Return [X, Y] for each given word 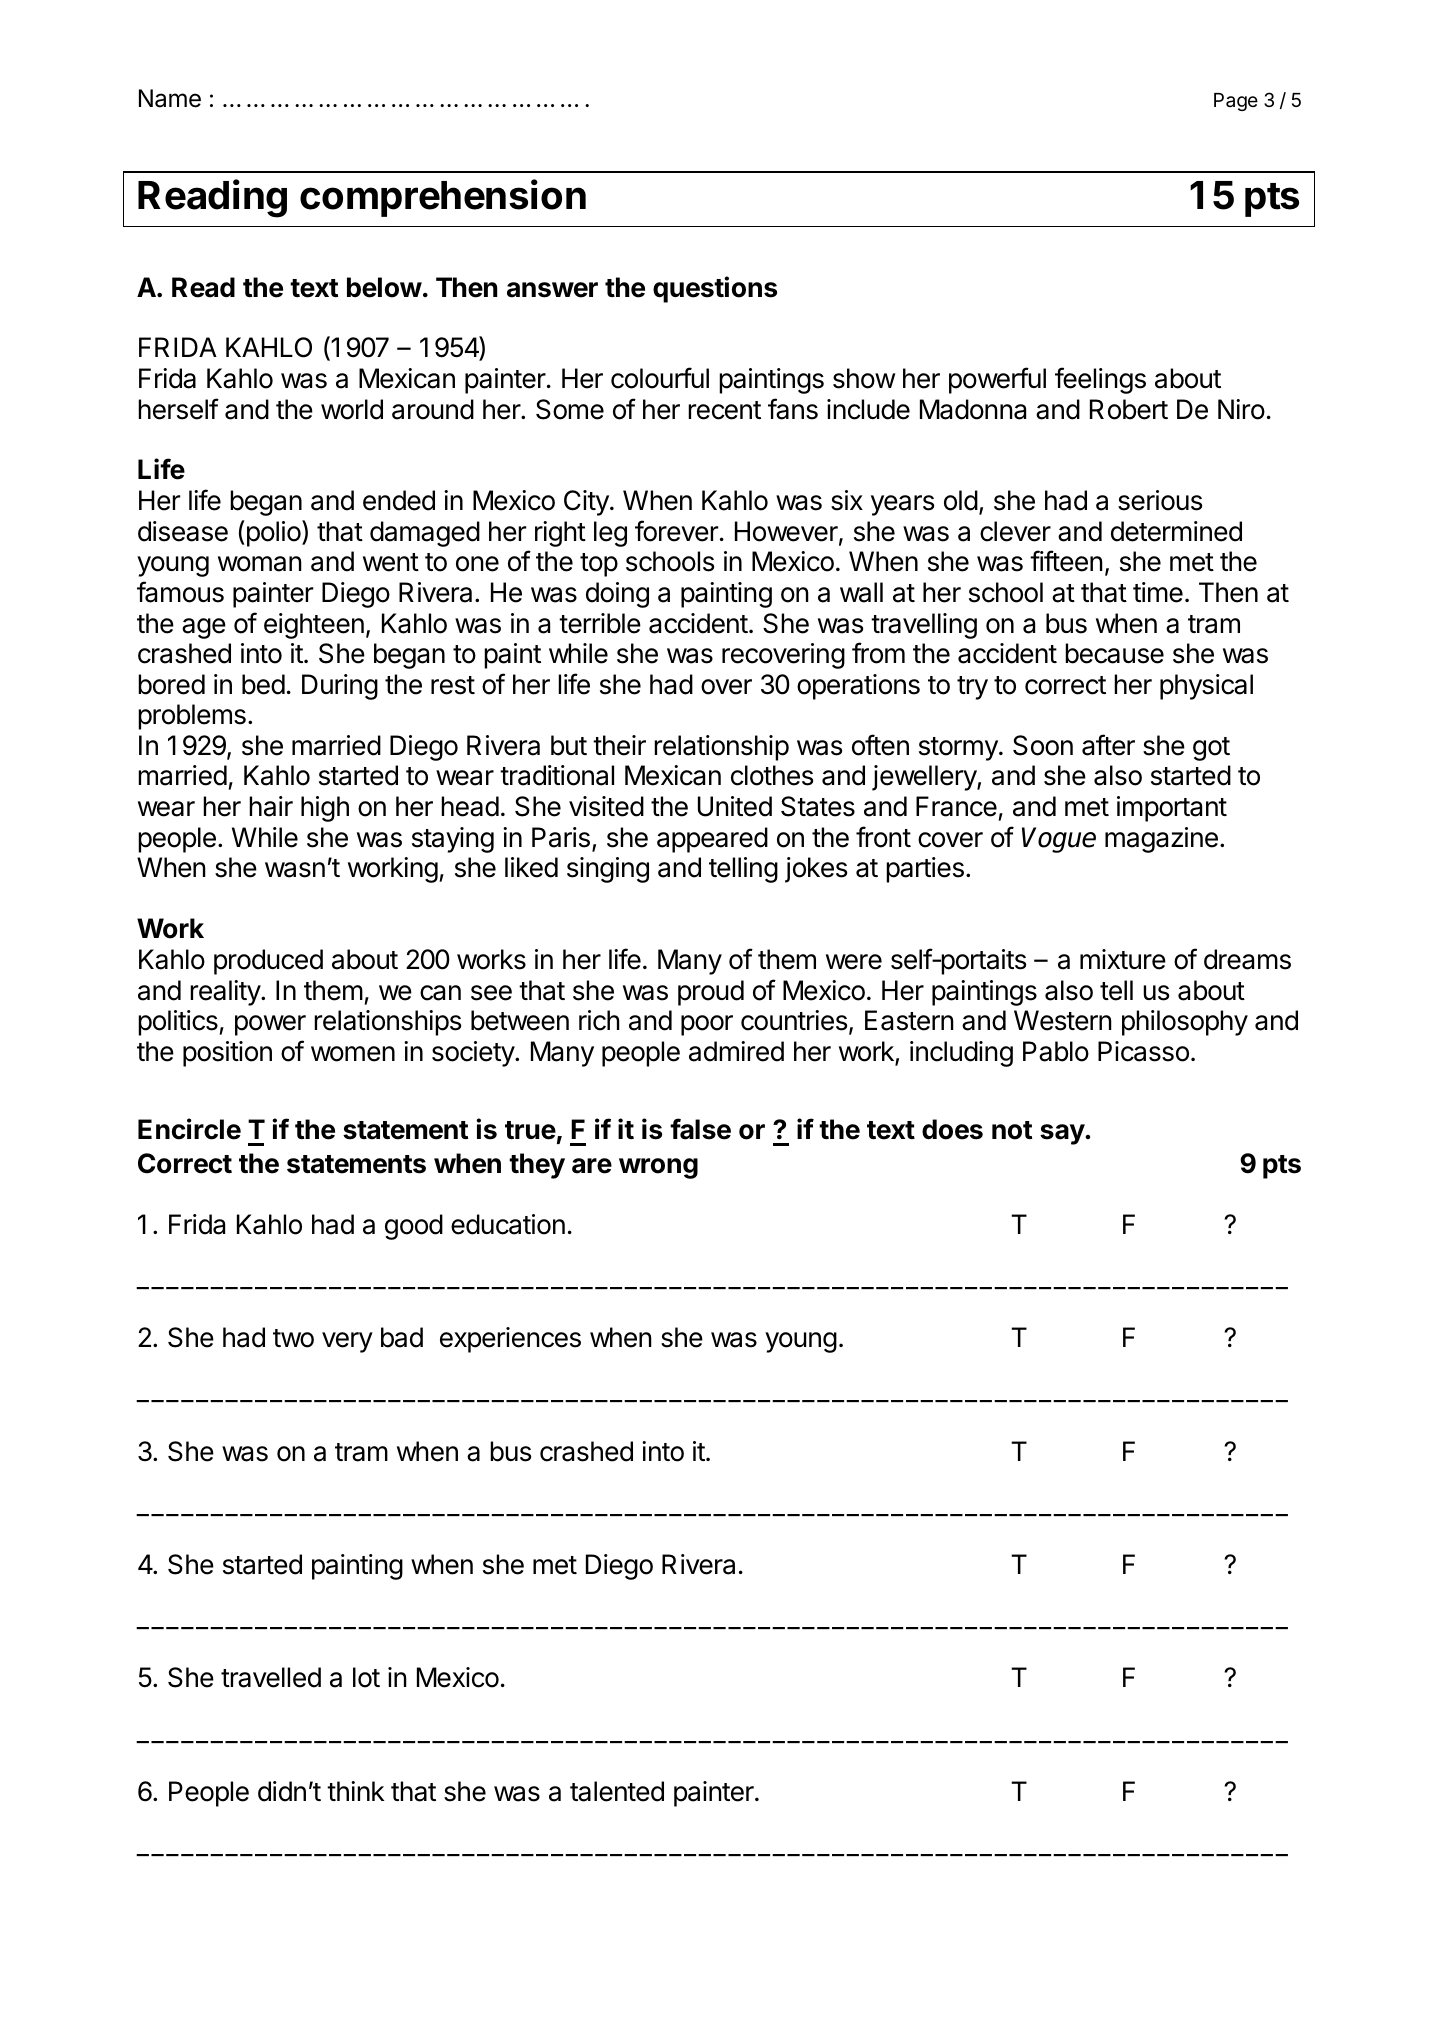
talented [617, 1791]
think [355, 1791]
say [1063, 1134]
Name [170, 98]
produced [268, 962]
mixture [1123, 959]
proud [711, 993]
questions [715, 289]
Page [1236, 102]
